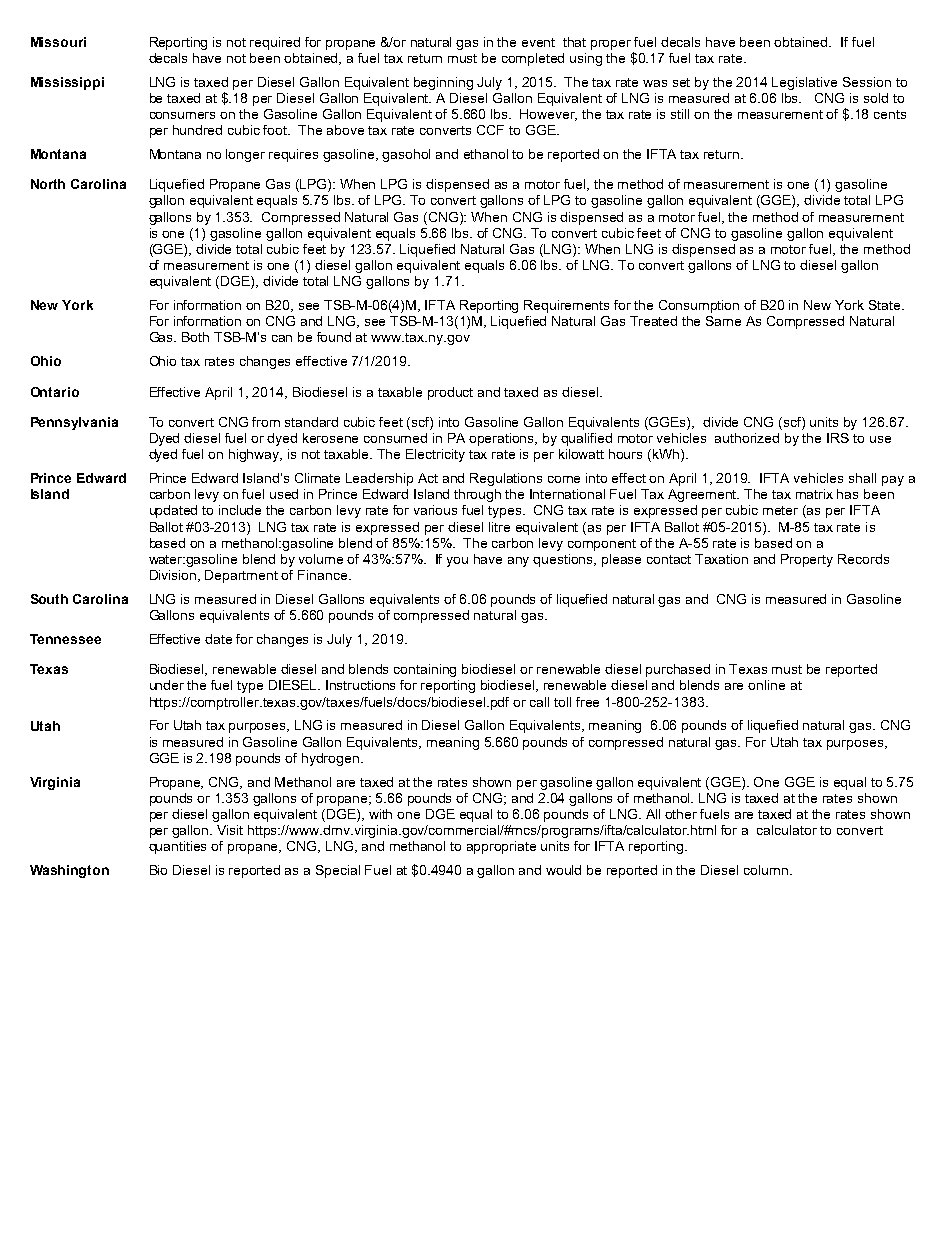 The height and width of the image is (1233, 952). I want to click on Taxation, so click(721, 559).
